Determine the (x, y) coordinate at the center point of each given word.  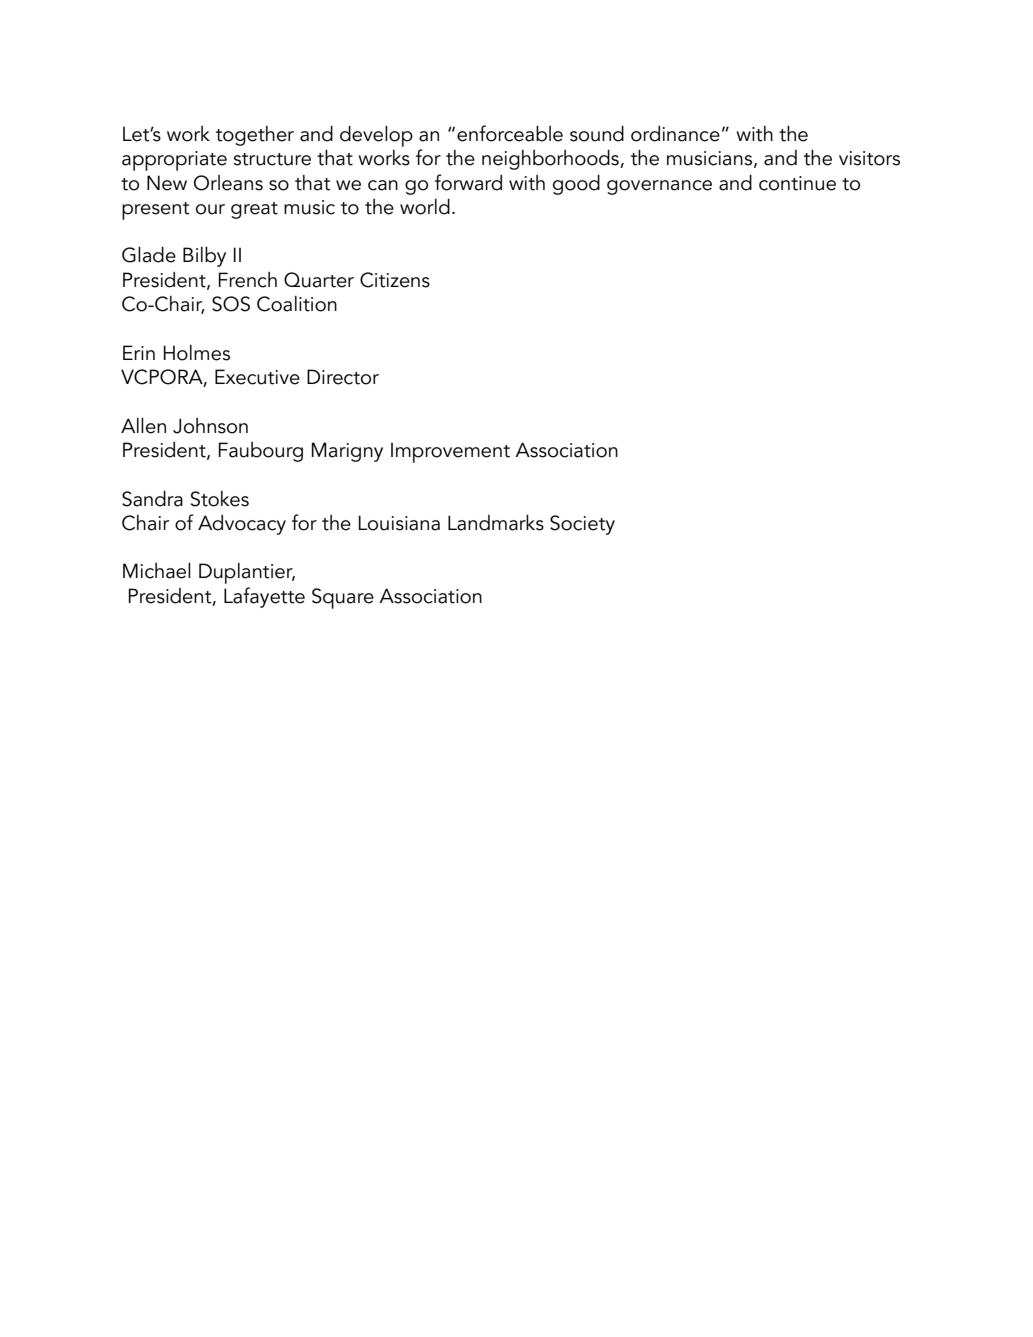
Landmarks (496, 523)
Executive (257, 377)
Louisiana (399, 523)
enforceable (510, 133)
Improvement (450, 452)
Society (582, 525)
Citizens (395, 280)
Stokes (220, 499)
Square (343, 598)
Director (343, 377)
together (255, 136)
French (248, 280)
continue (797, 183)
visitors (869, 158)
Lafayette (264, 597)
